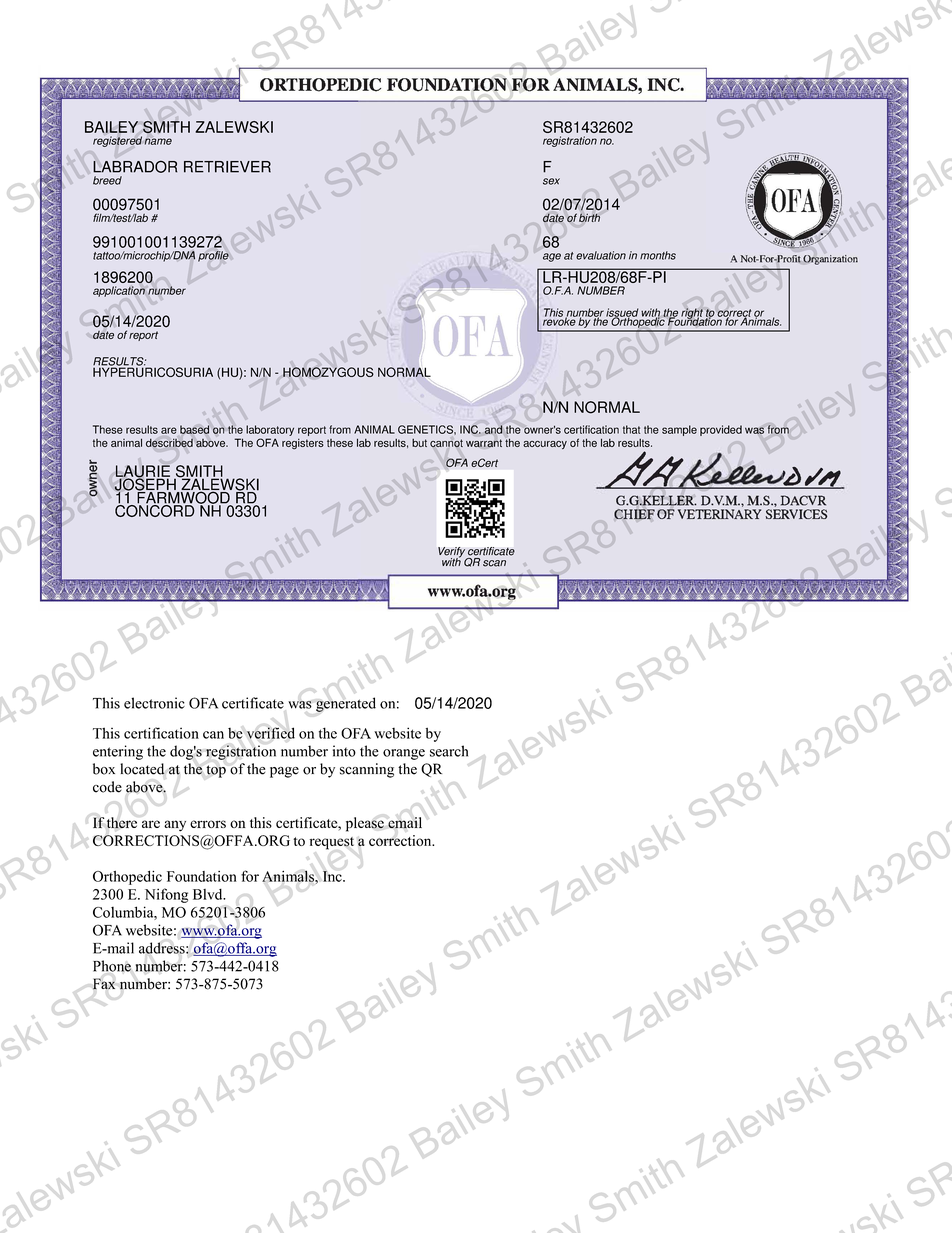  What do you see at coordinates (631, 429) in the page?
I see `that` at bounding box center [631, 429].
